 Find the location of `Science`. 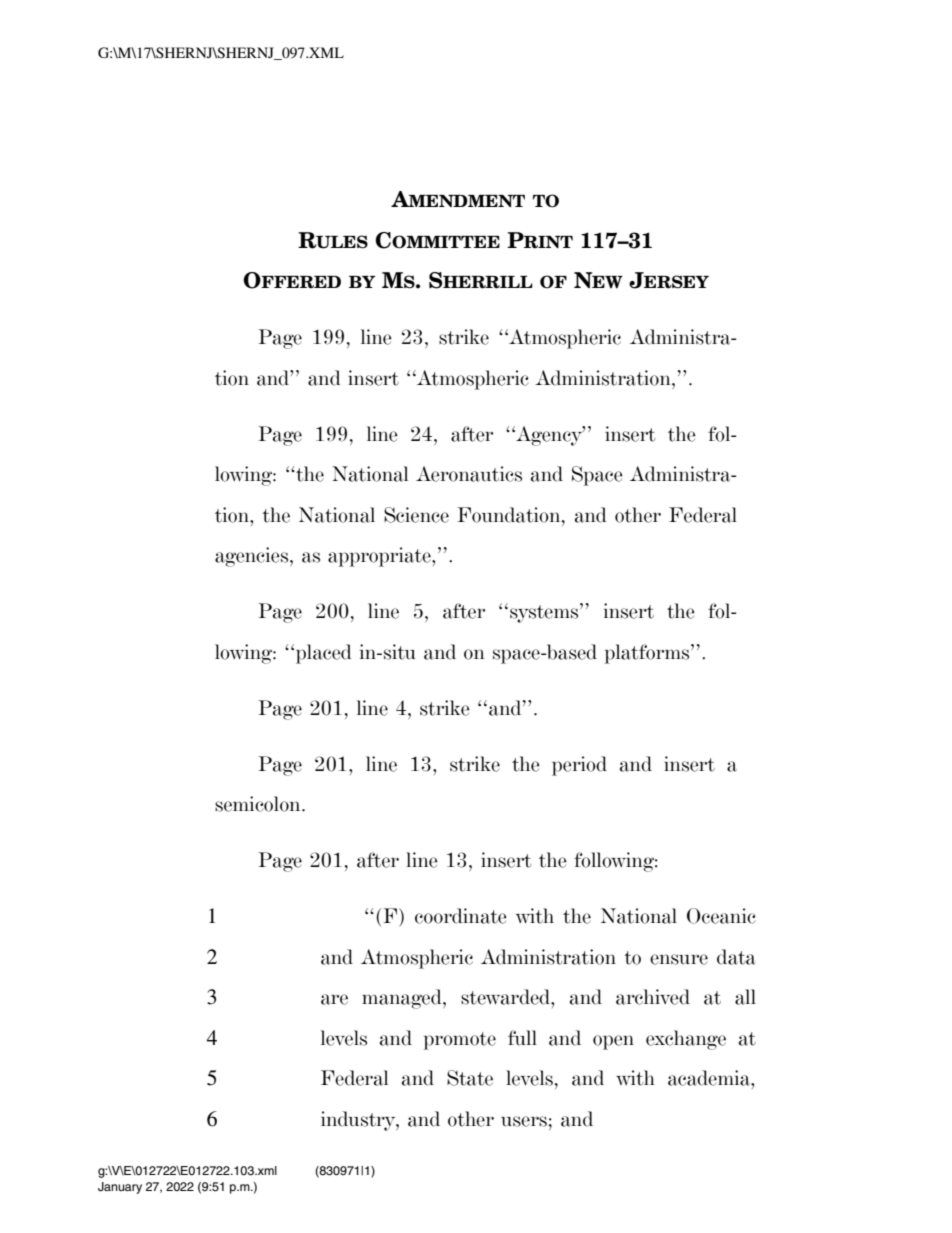

Science is located at coordinates (416, 515).
